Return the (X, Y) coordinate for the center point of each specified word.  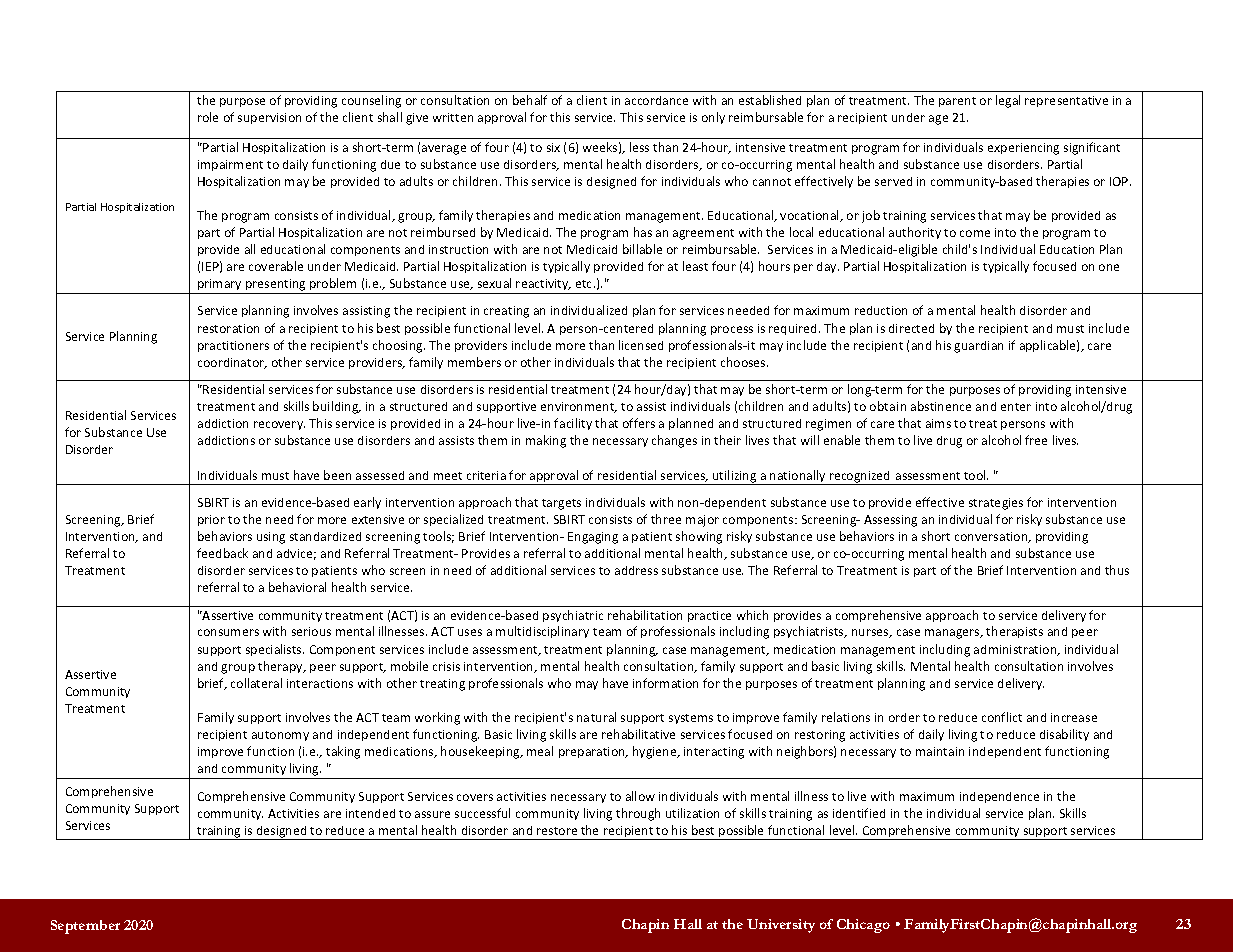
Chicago (863, 926)
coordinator (232, 363)
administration (1016, 650)
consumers (228, 632)
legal (1008, 101)
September (85, 927)
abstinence (941, 406)
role (208, 117)
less (639, 147)
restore (557, 831)
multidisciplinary (542, 632)
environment (579, 407)
